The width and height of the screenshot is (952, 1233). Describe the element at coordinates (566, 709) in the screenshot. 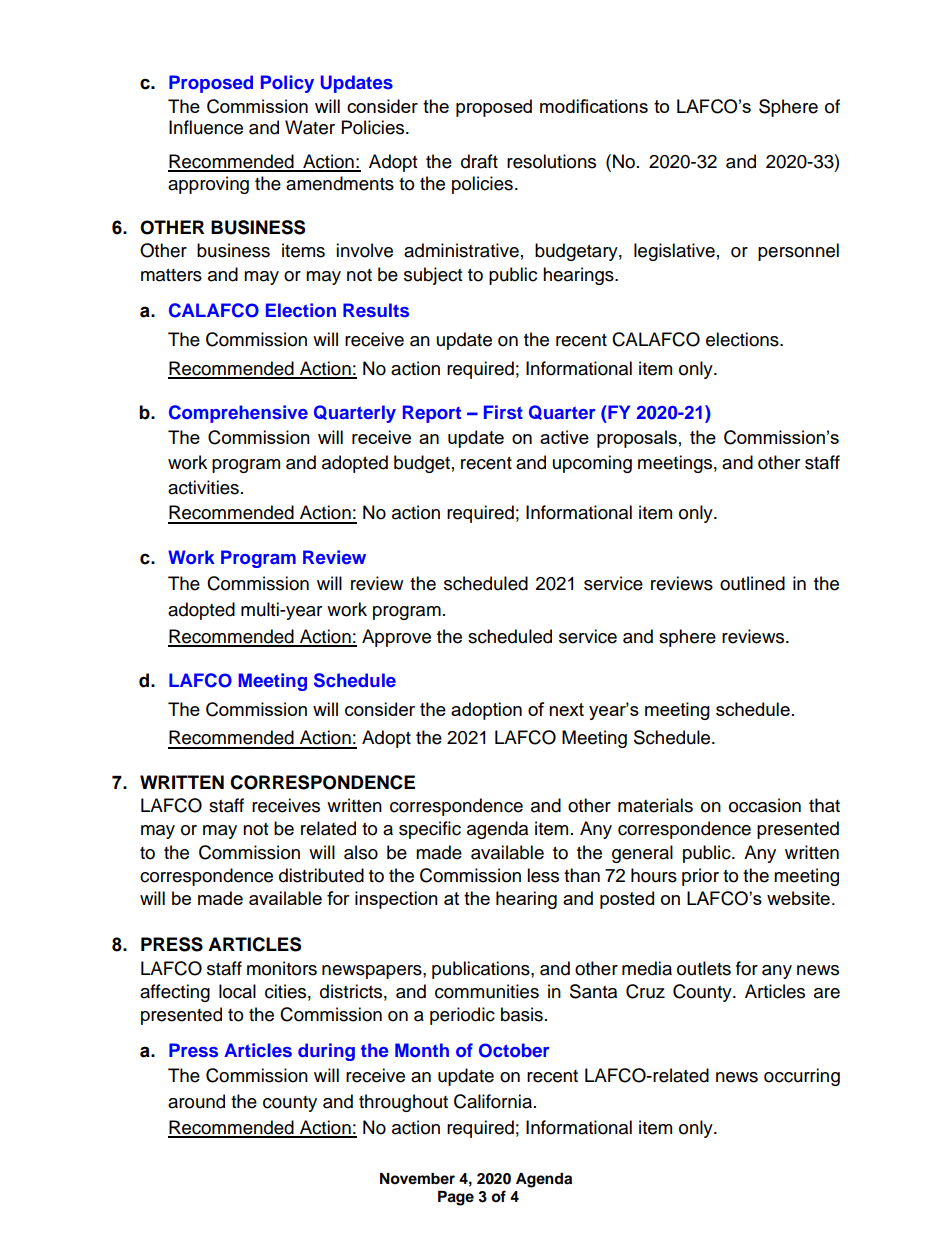

I see `next` at that location.
